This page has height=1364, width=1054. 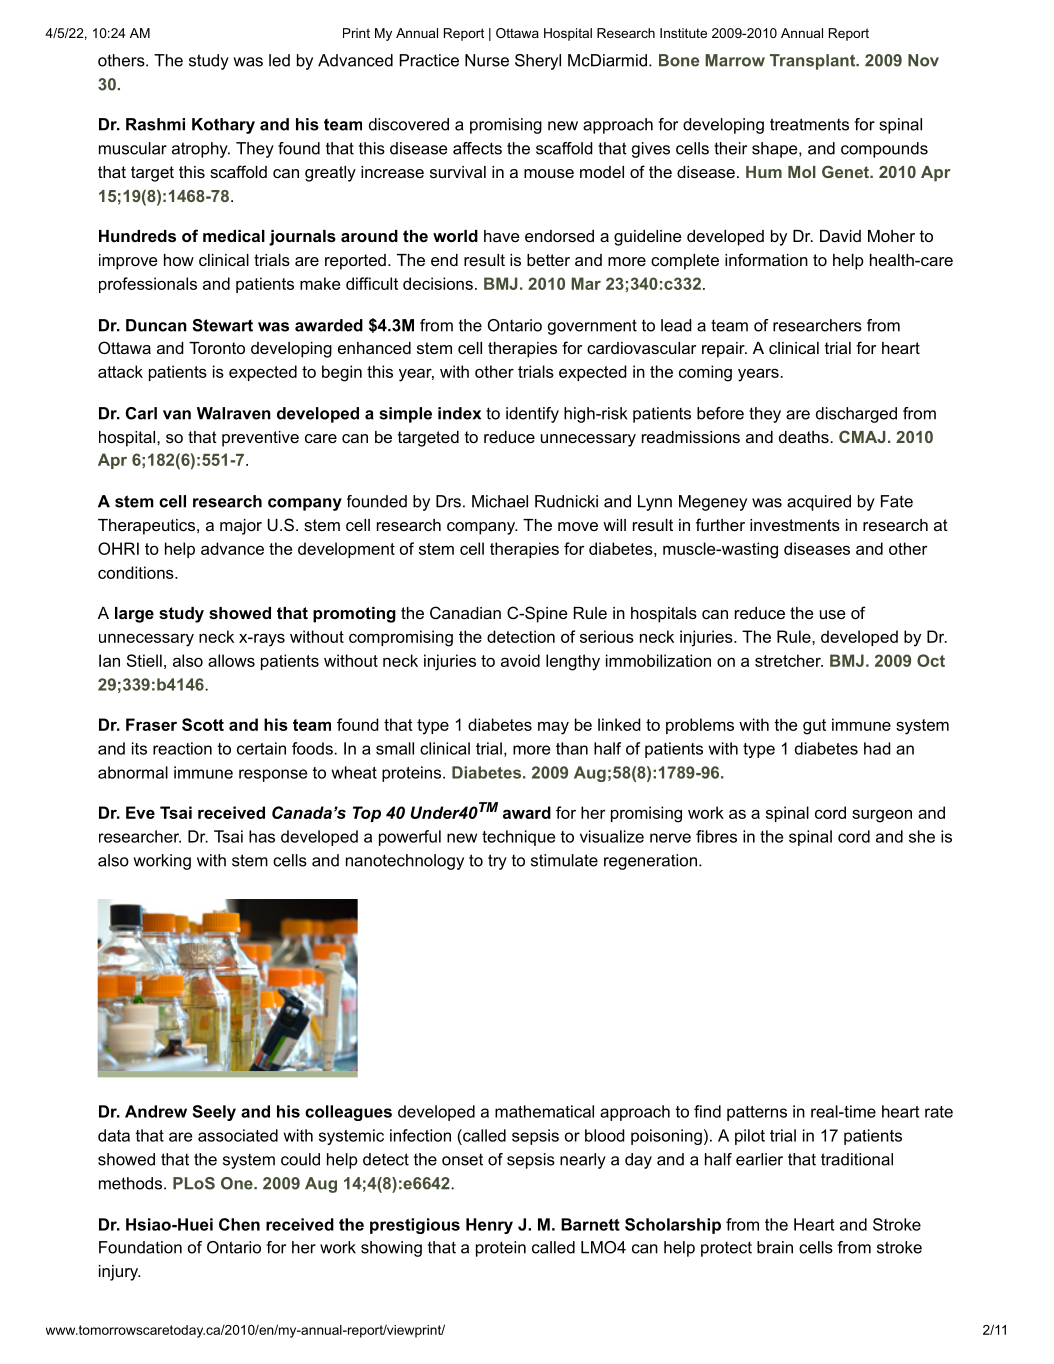 What do you see at coordinates (814, 62) in the page?
I see `Transplant` at bounding box center [814, 62].
